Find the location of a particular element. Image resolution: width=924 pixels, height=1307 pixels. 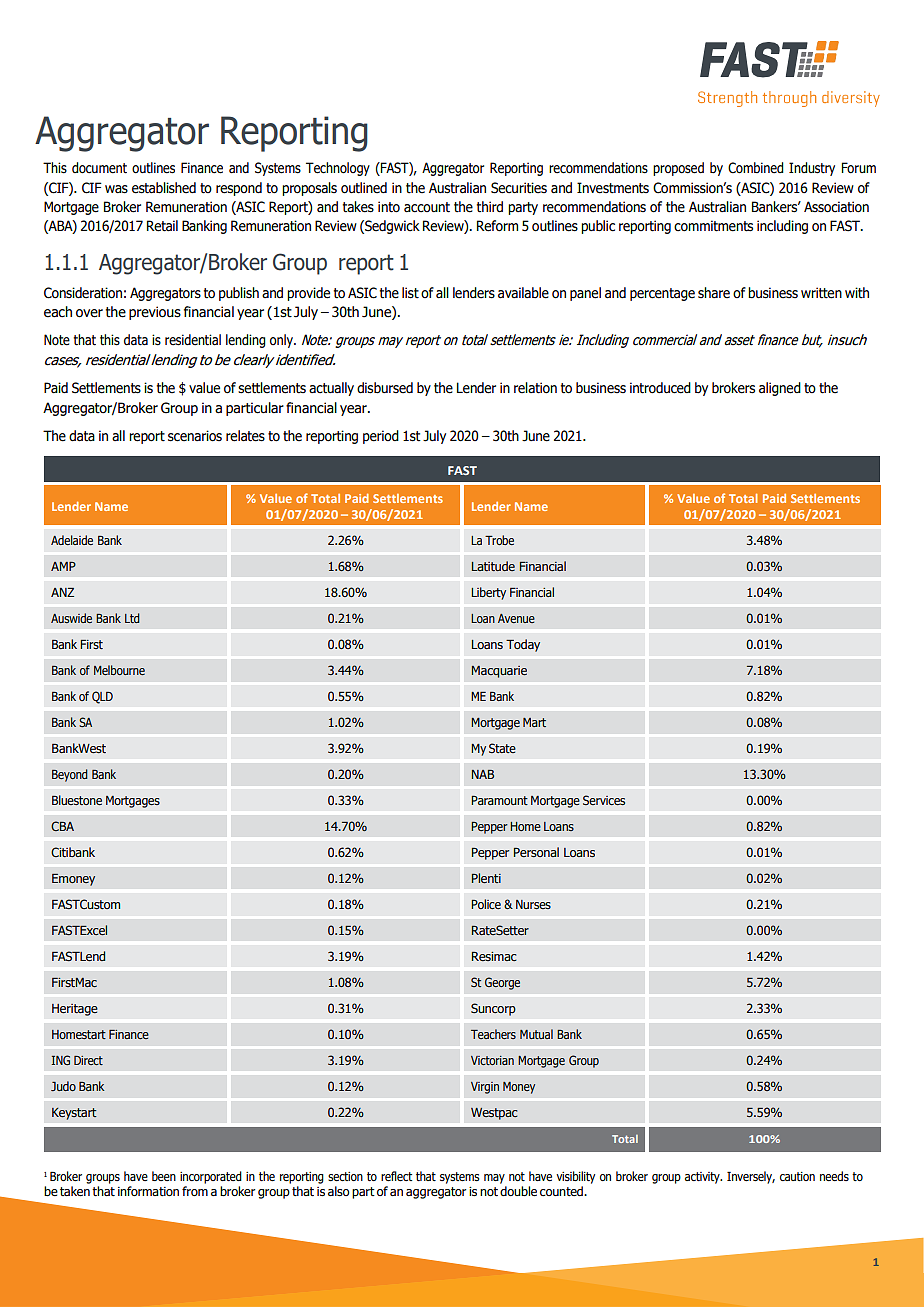

third is located at coordinates (490, 207).
